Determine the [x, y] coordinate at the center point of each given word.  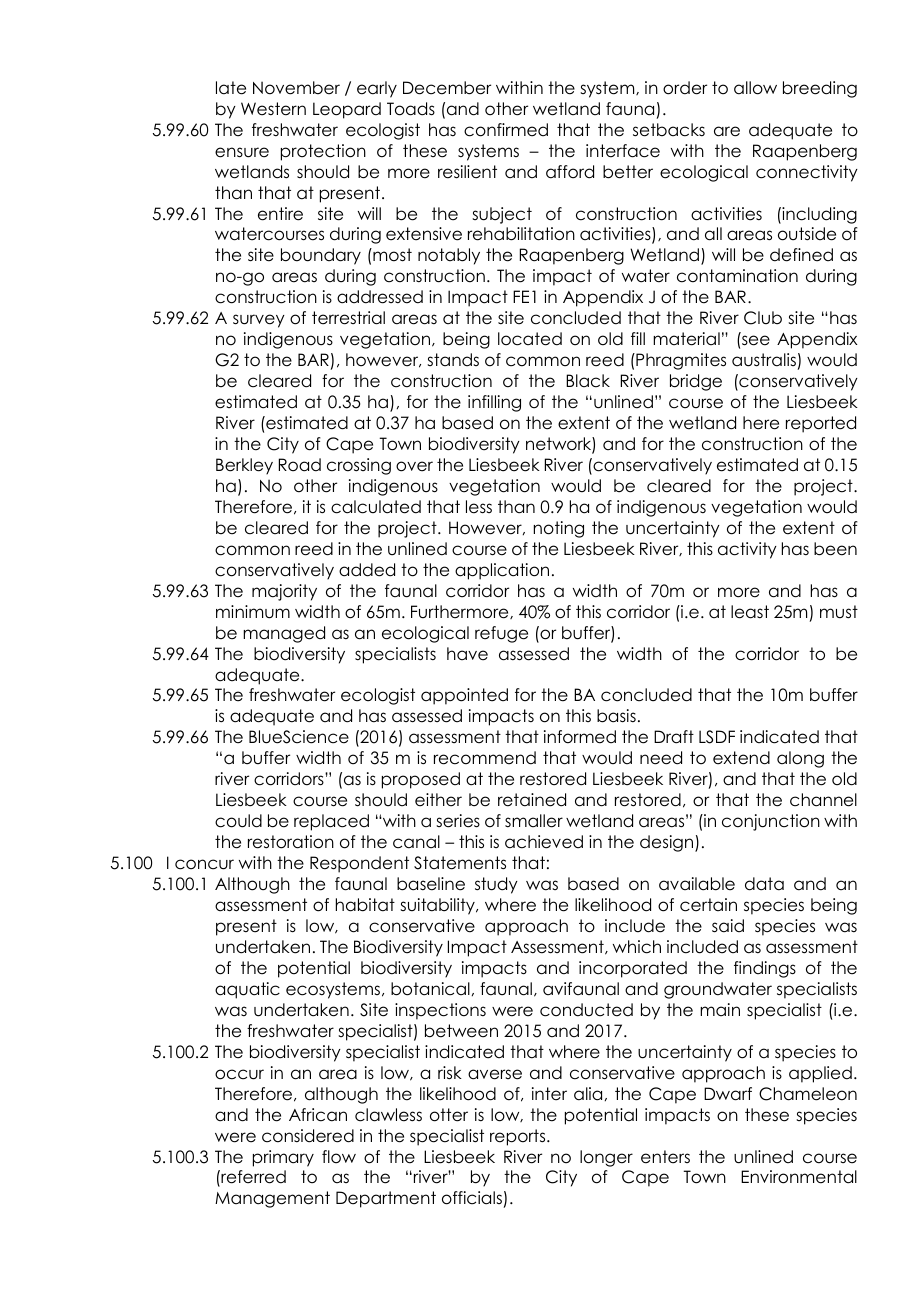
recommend [485, 758]
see [756, 340]
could [238, 821]
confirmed [506, 130]
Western [273, 109]
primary [283, 1158]
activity [747, 550]
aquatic [247, 990]
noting [559, 529]
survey [259, 321]
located [530, 339]
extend [741, 758]
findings [765, 969]
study [496, 885]
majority [284, 592]
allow [755, 88]
